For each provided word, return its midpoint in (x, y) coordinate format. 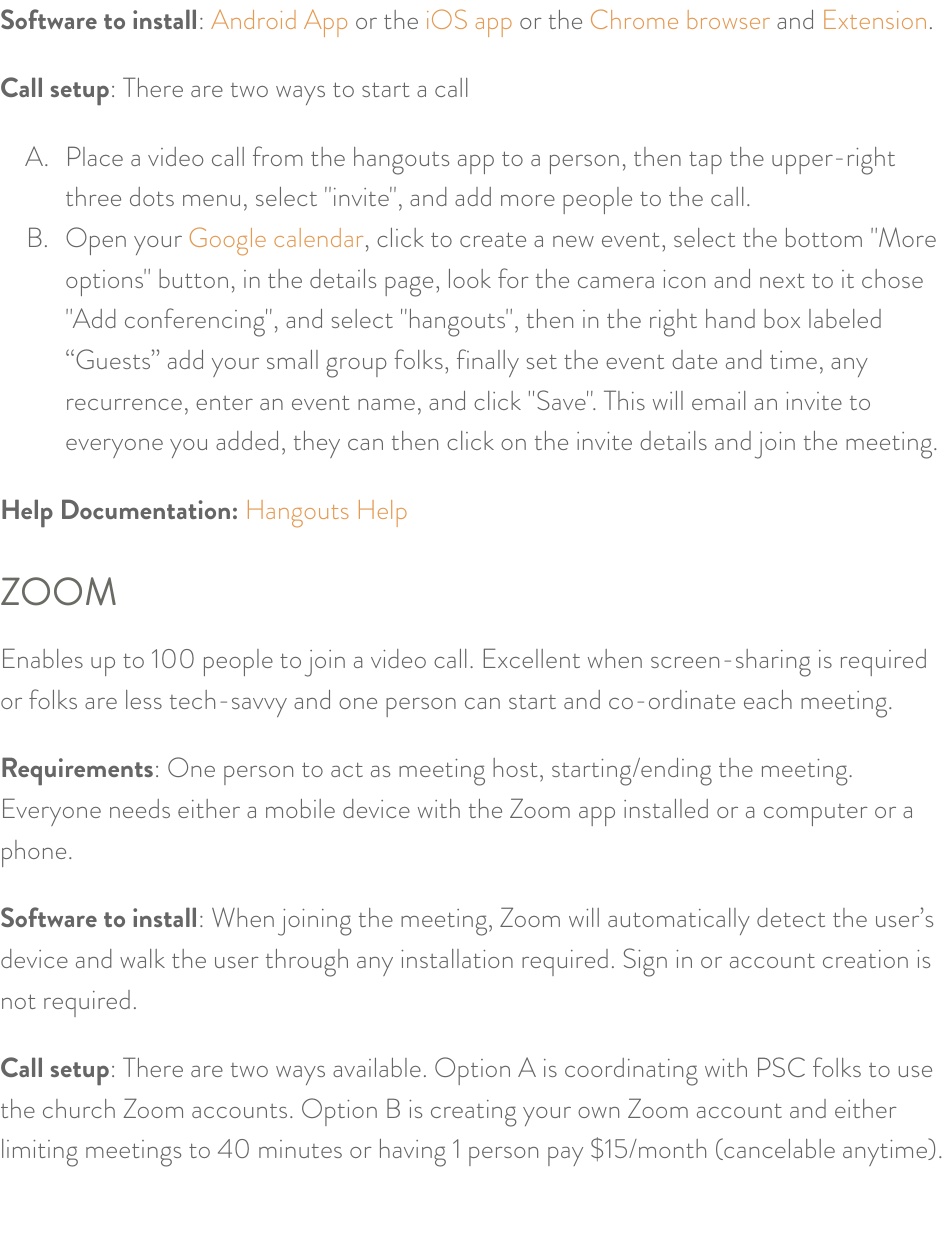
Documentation (146, 509)
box (782, 318)
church (79, 1108)
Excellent (532, 658)
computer (816, 815)
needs (140, 808)
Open (96, 241)
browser (729, 19)
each (768, 699)
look (470, 278)
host (515, 767)
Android (253, 19)
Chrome (634, 19)
